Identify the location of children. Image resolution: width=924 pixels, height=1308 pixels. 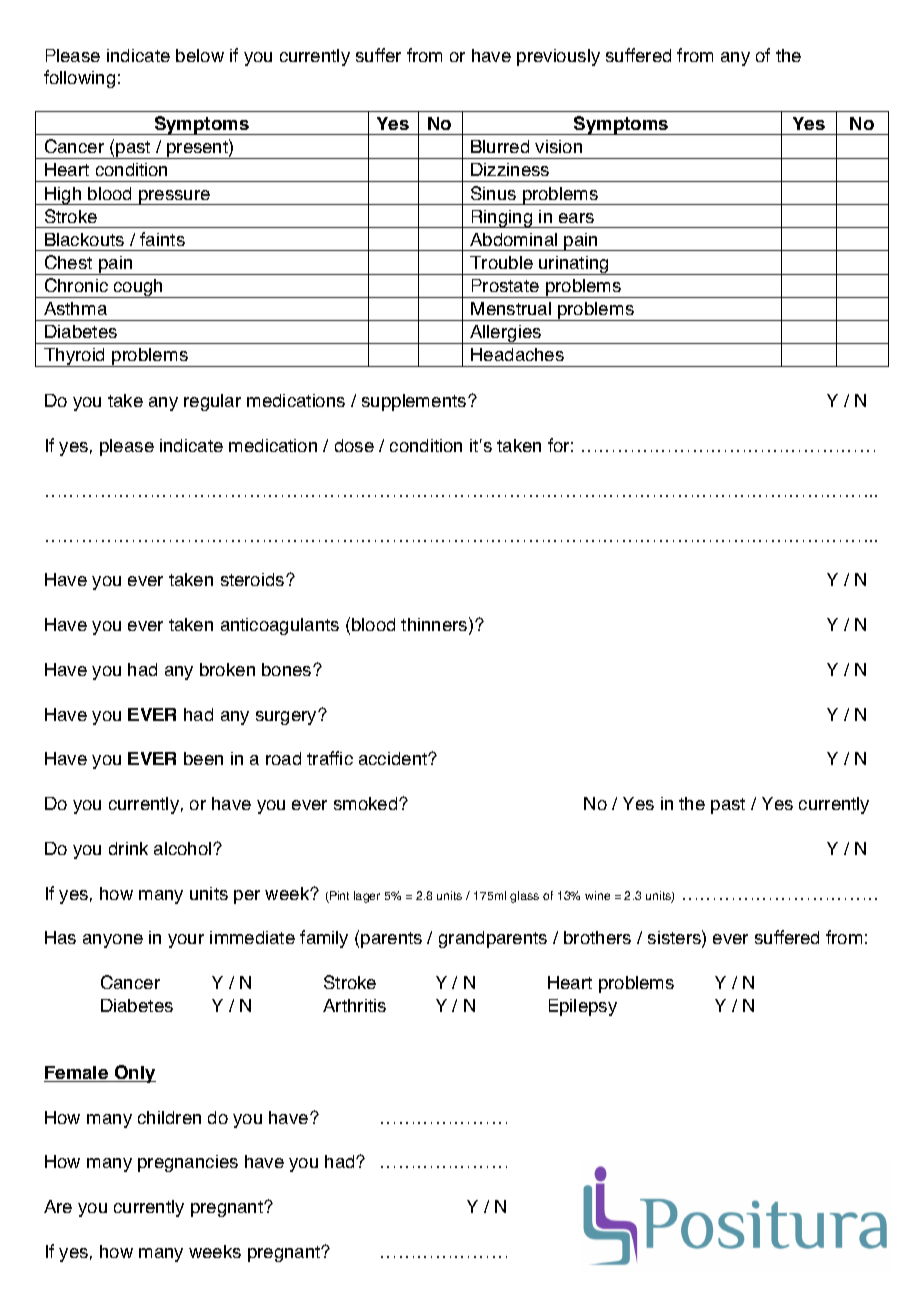
(169, 1117).
